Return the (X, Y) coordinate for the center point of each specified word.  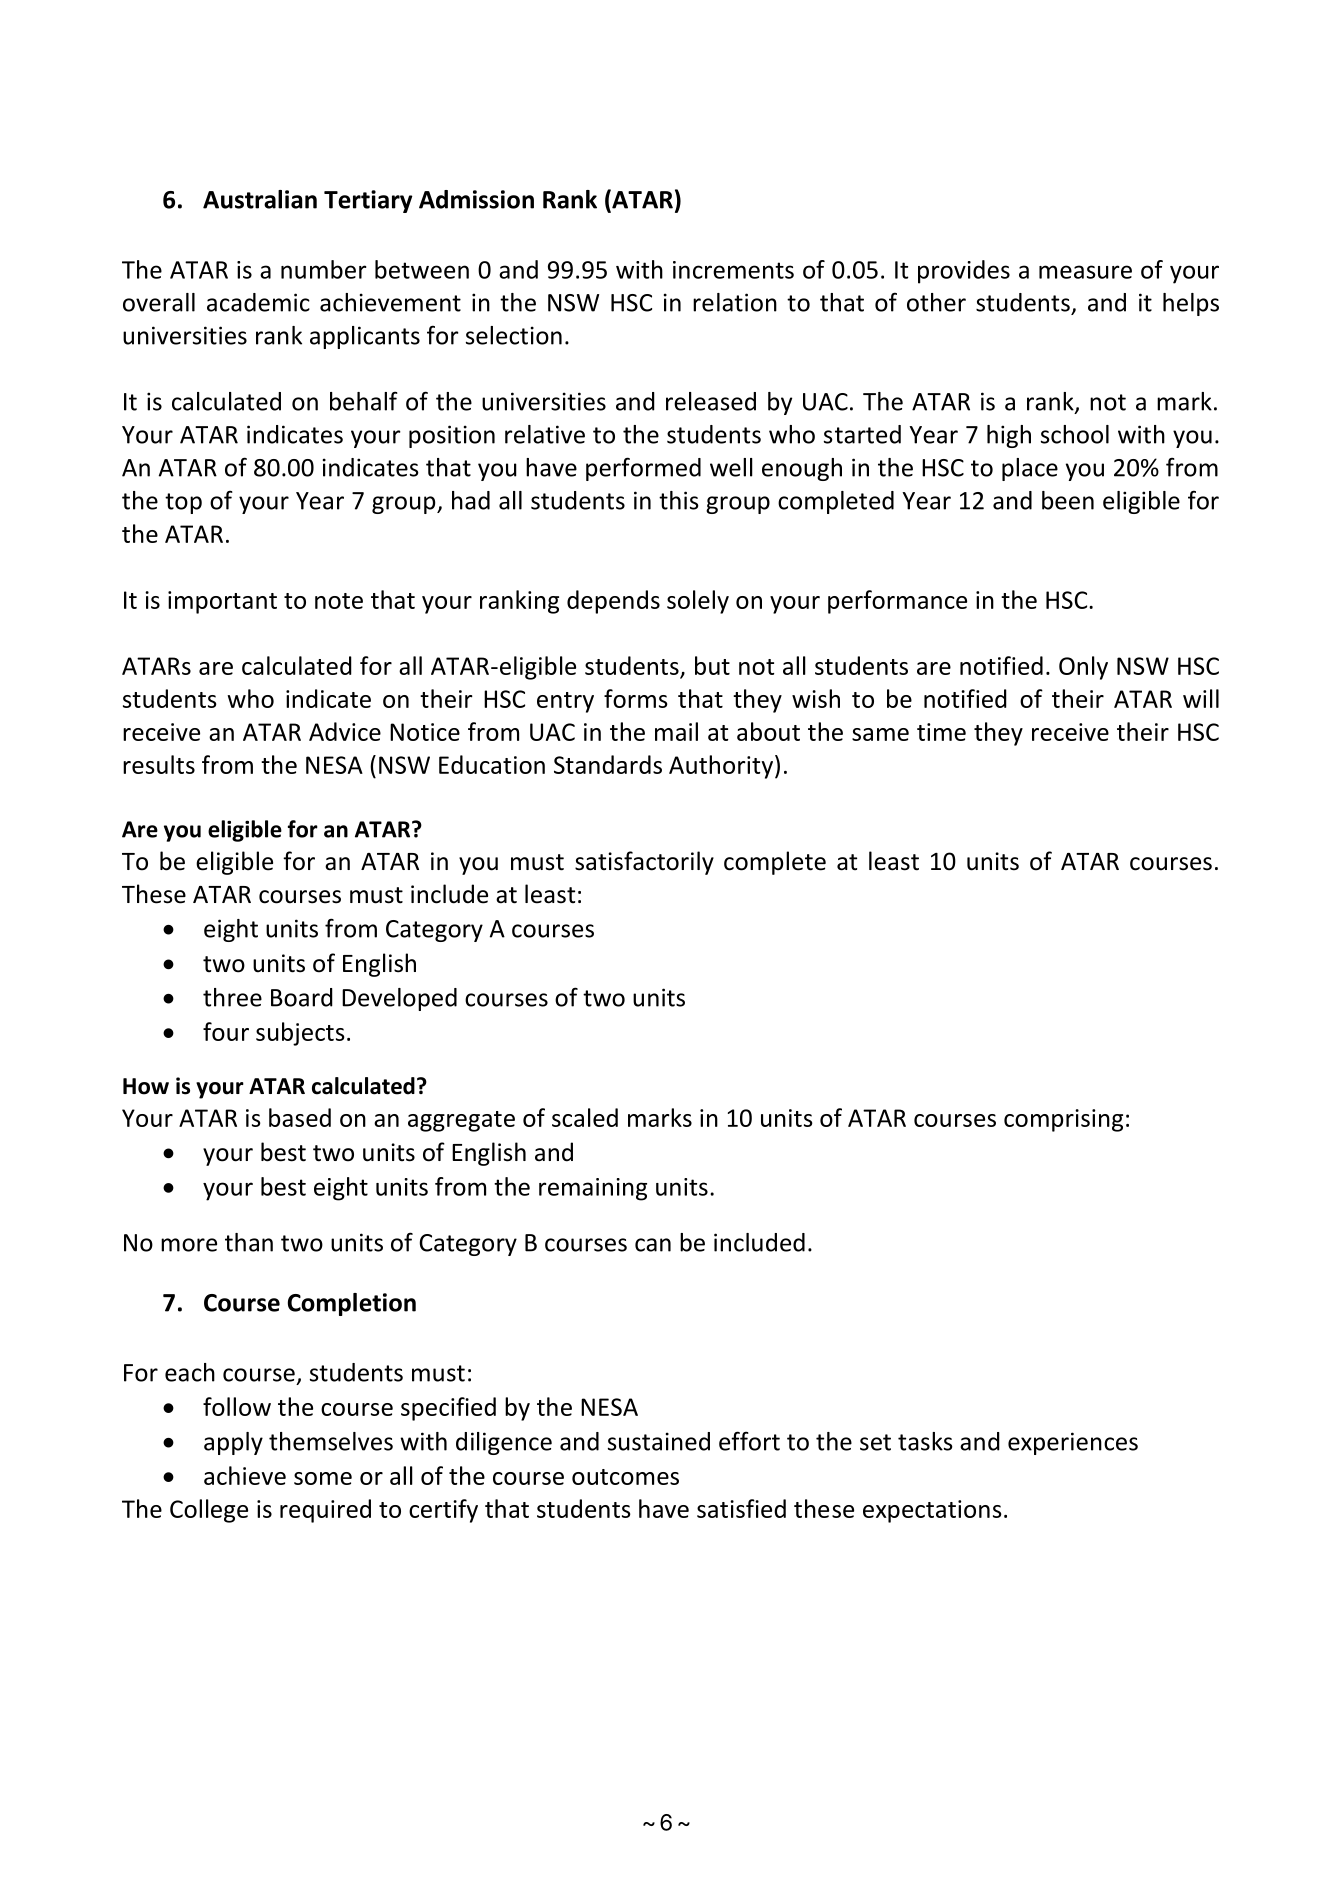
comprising (1063, 1120)
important (222, 602)
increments (733, 270)
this (679, 500)
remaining (593, 1189)
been (1068, 500)
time (941, 732)
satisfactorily (644, 863)
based (300, 1117)
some (323, 1478)
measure (1085, 272)
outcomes (625, 1477)
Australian (260, 199)
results (159, 764)
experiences (1073, 1443)
